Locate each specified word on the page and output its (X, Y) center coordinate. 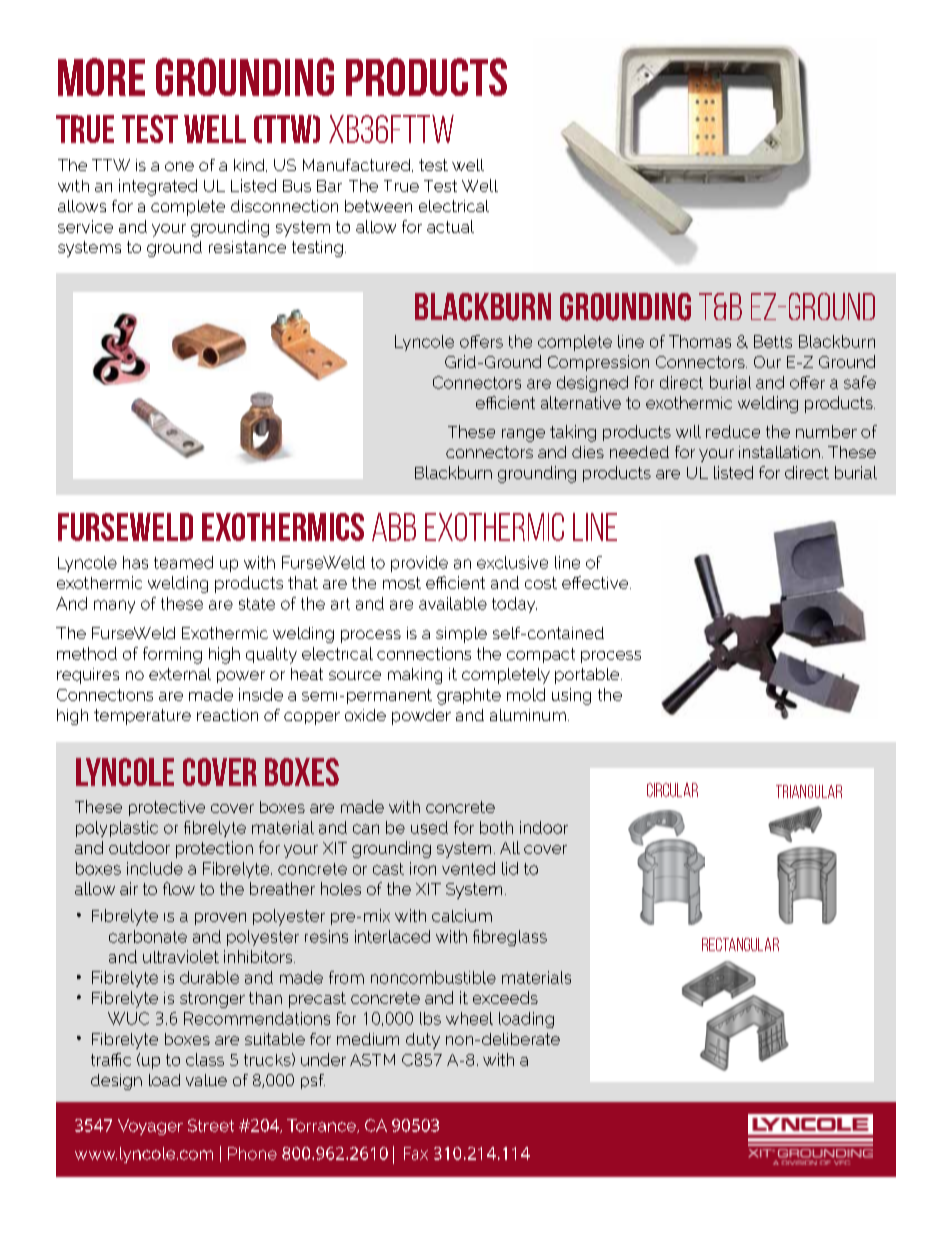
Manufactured (358, 165)
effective (596, 582)
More (101, 77)
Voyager (150, 1127)
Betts (773, 341)
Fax (416, 1153)
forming (172, 655)
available (453, 603)
